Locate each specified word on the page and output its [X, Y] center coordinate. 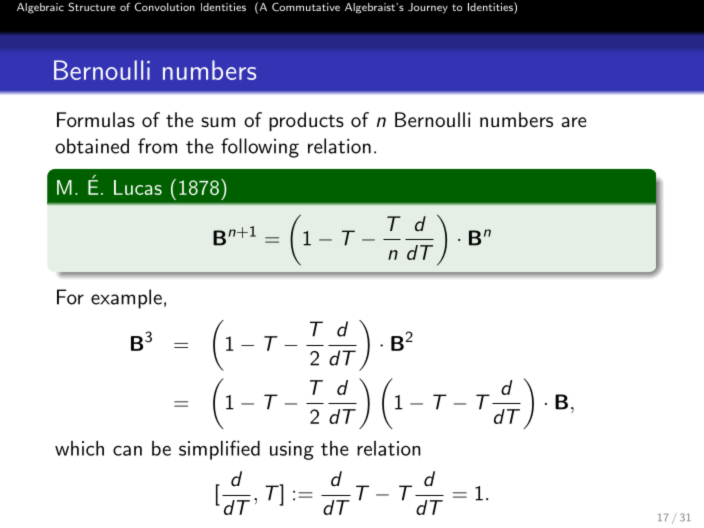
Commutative [306, 7]
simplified [219, 450]
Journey [428, 8]
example [126, 299]
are [574, 122]
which [79, 448]
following [260, 148]
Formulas [96, 120]
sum [218, 122]
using [292, 450]
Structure [92, 7]
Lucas [138, 187]
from [157, 146]
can [127, 450]
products [306, 121]
